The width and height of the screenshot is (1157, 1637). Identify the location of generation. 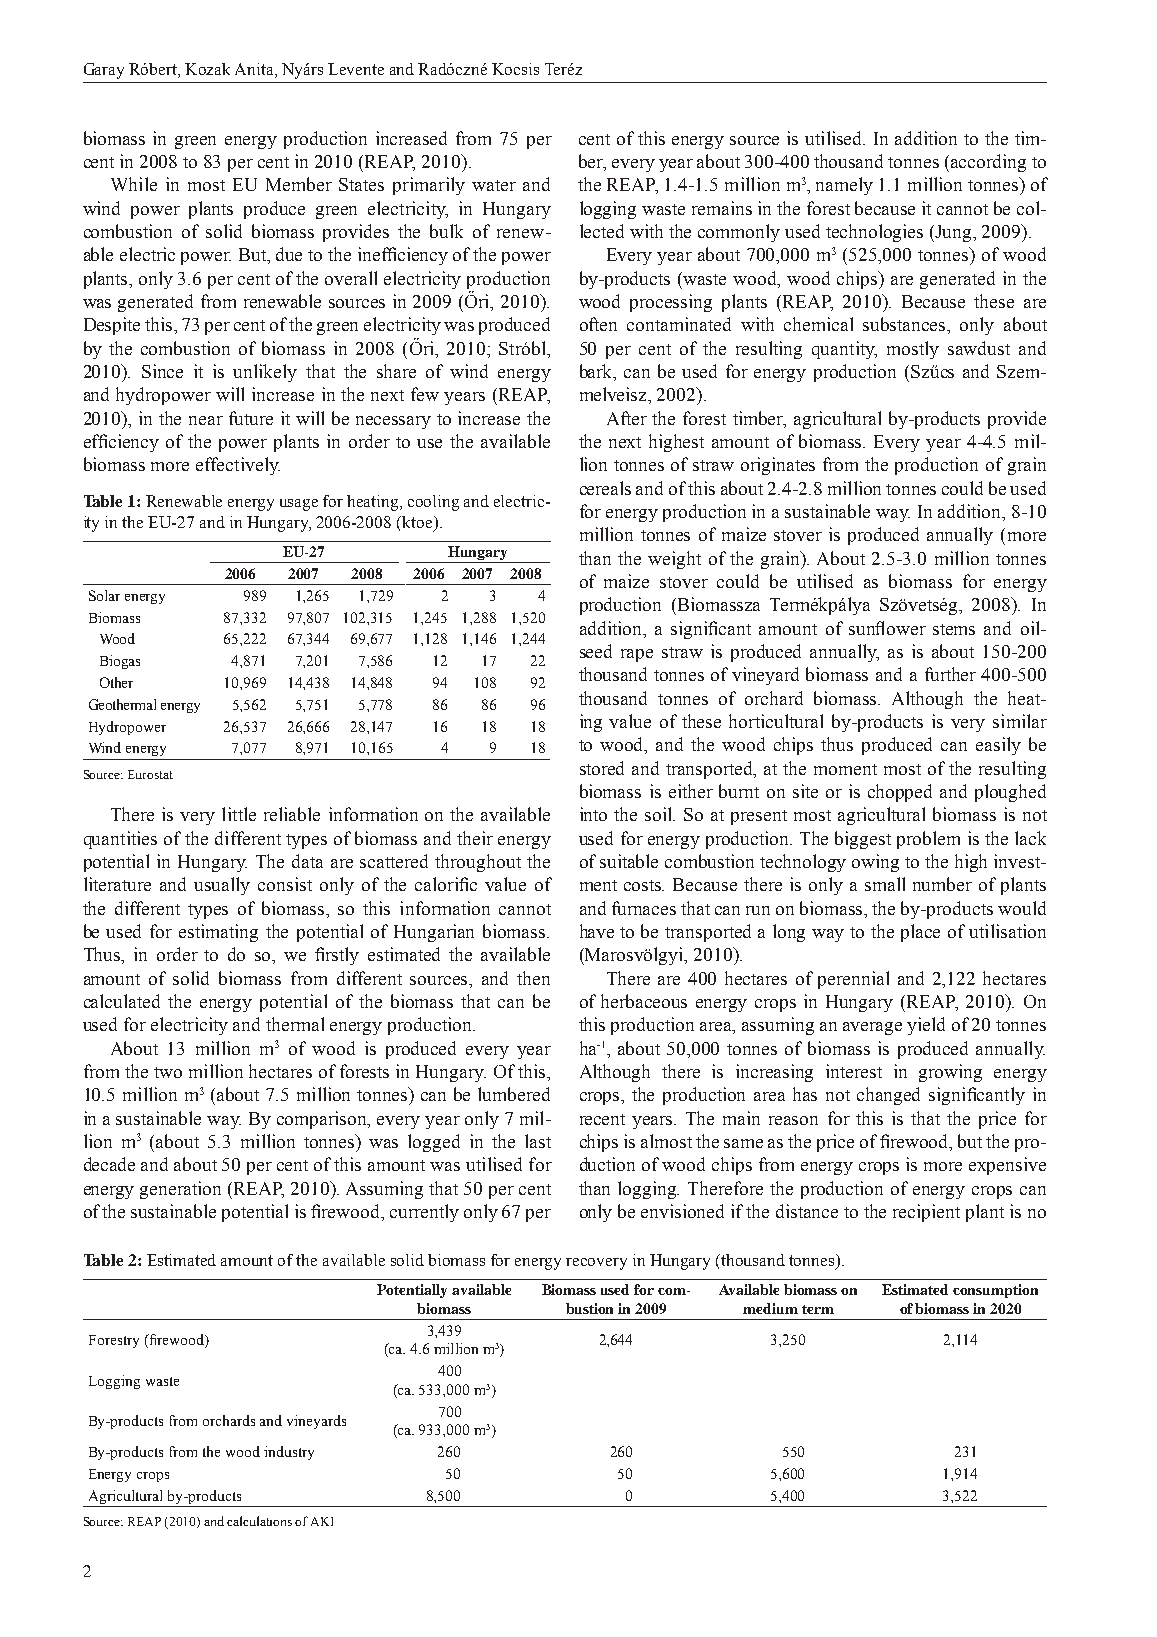
(180, 1190).
